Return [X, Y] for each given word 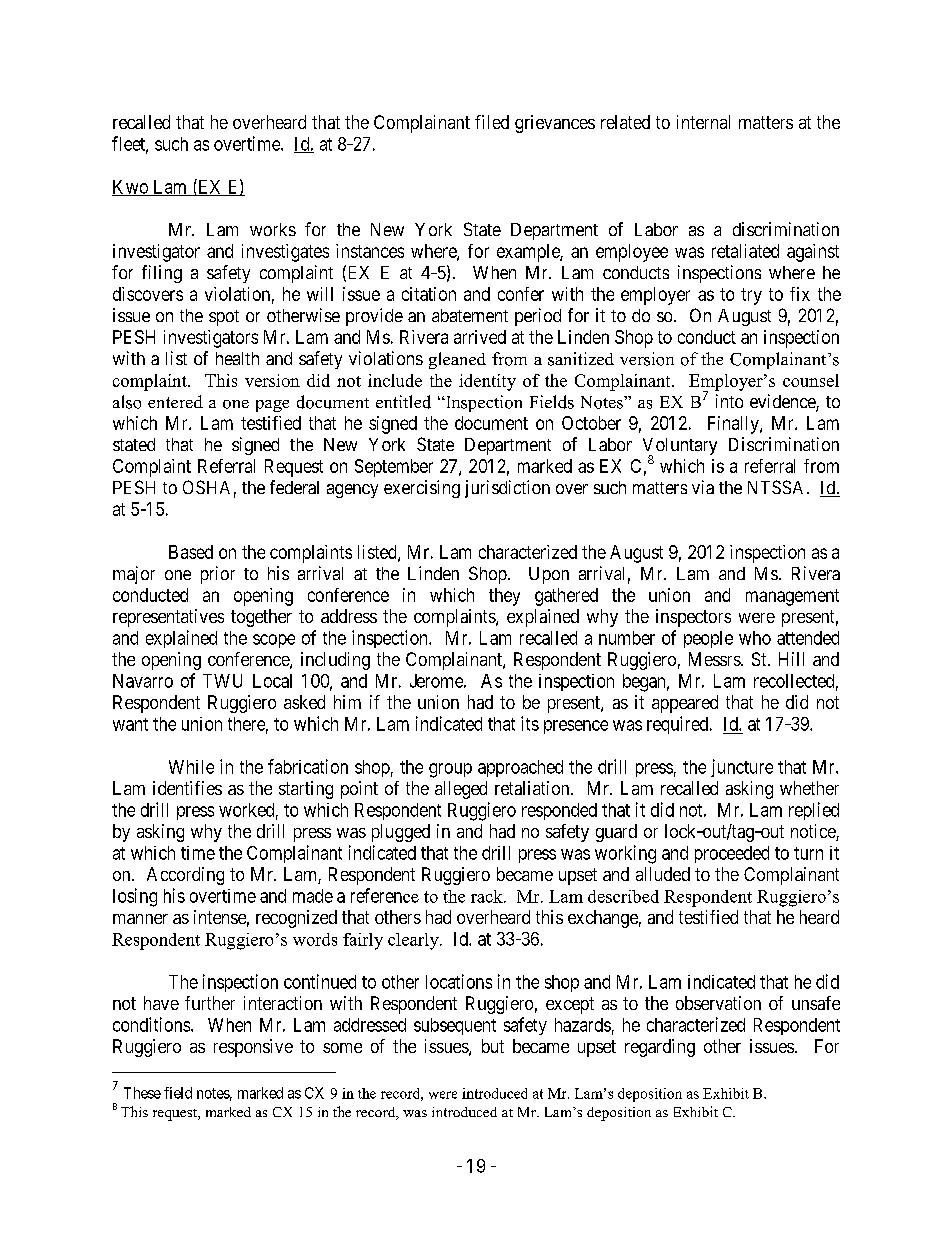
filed [492, 122]
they [504, 597]
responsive [253, 1048]
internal [703, 122]
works [273, 229]
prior [218, 575]
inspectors [693, 618]
